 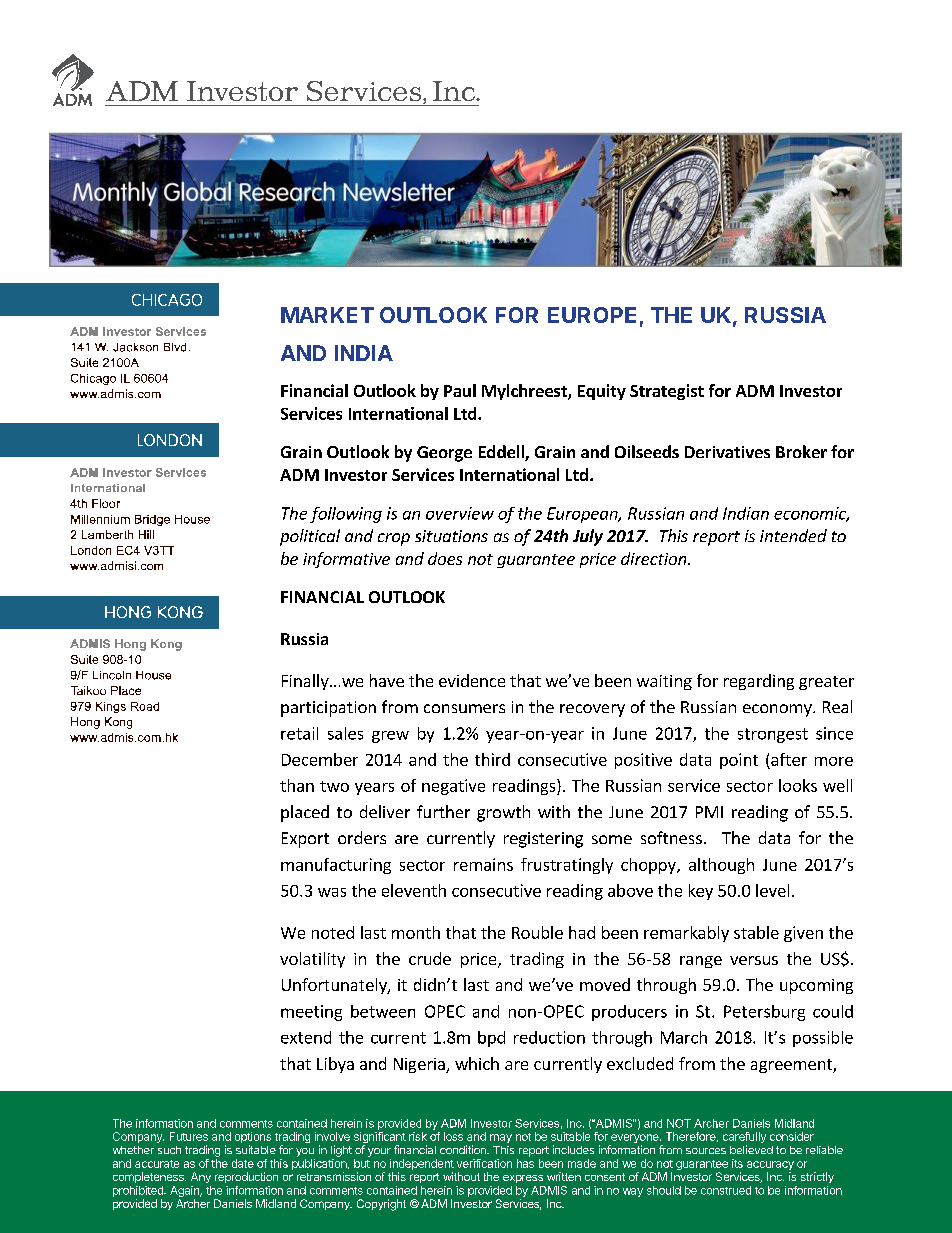 I want to click on crude, so click(x=430, y=958).
